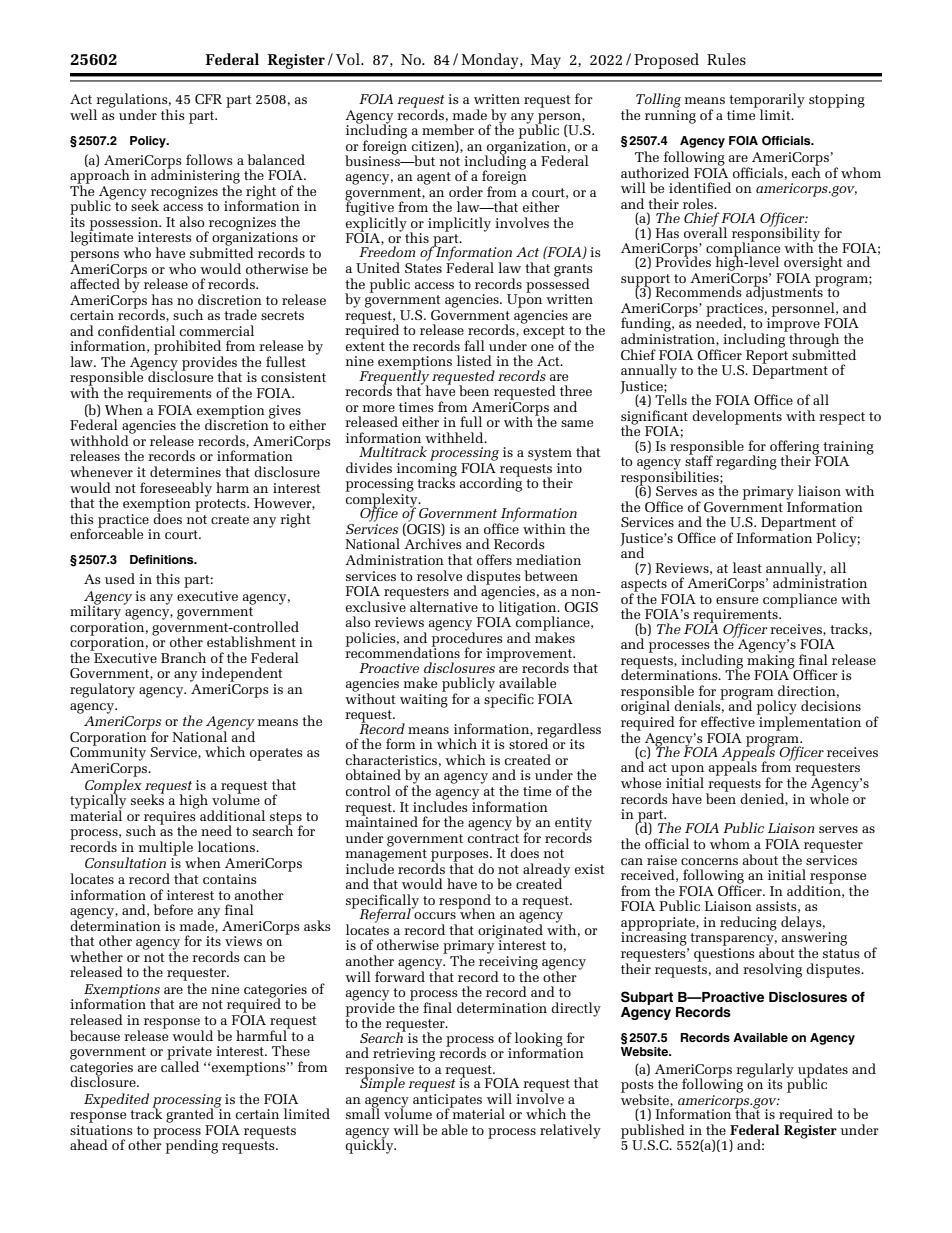  Describe the element at coordinates (767, 101) in the image. I see `temporarily` at that location.
